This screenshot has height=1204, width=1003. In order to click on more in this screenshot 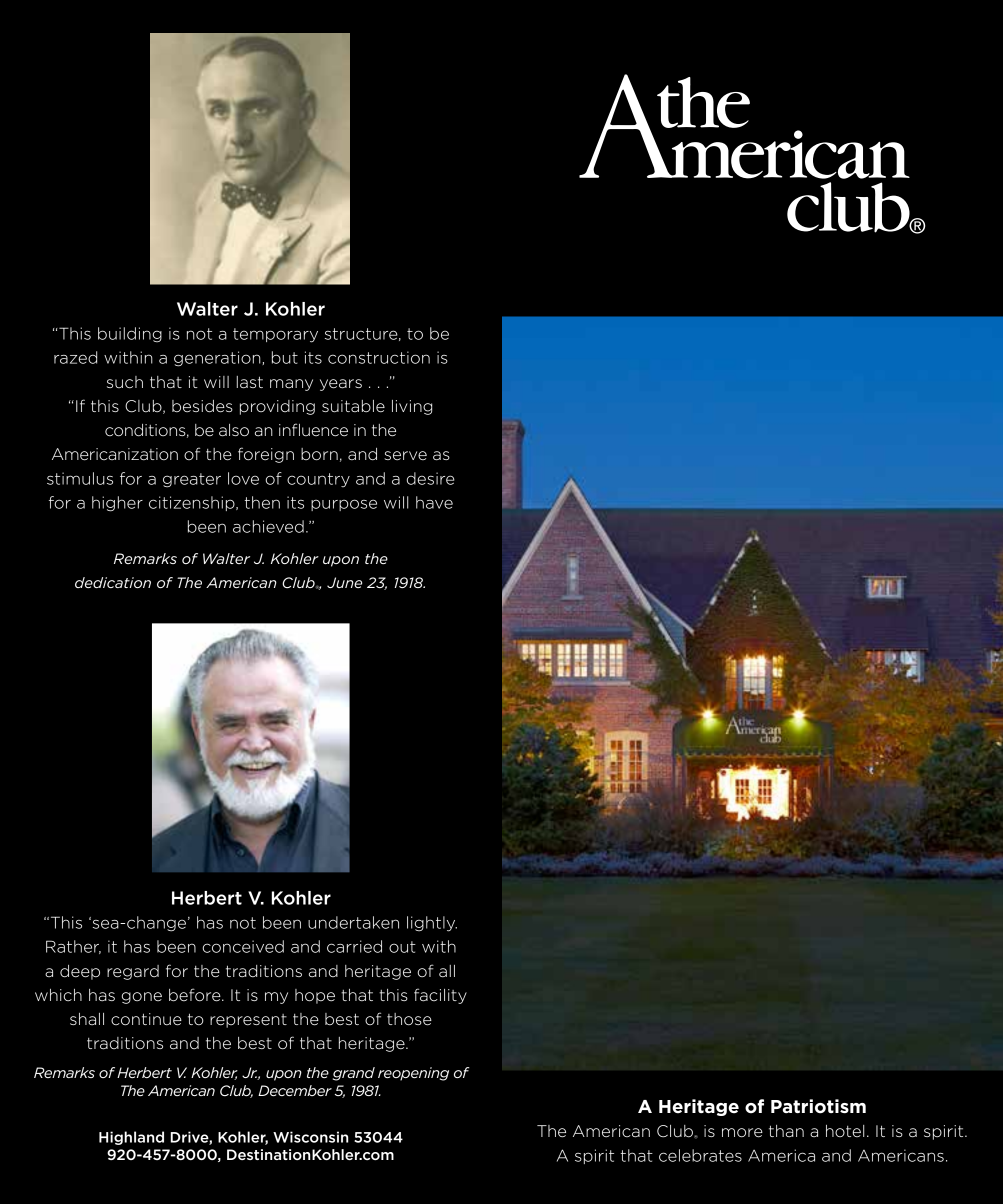, I will do `click(742, 1133)`.
